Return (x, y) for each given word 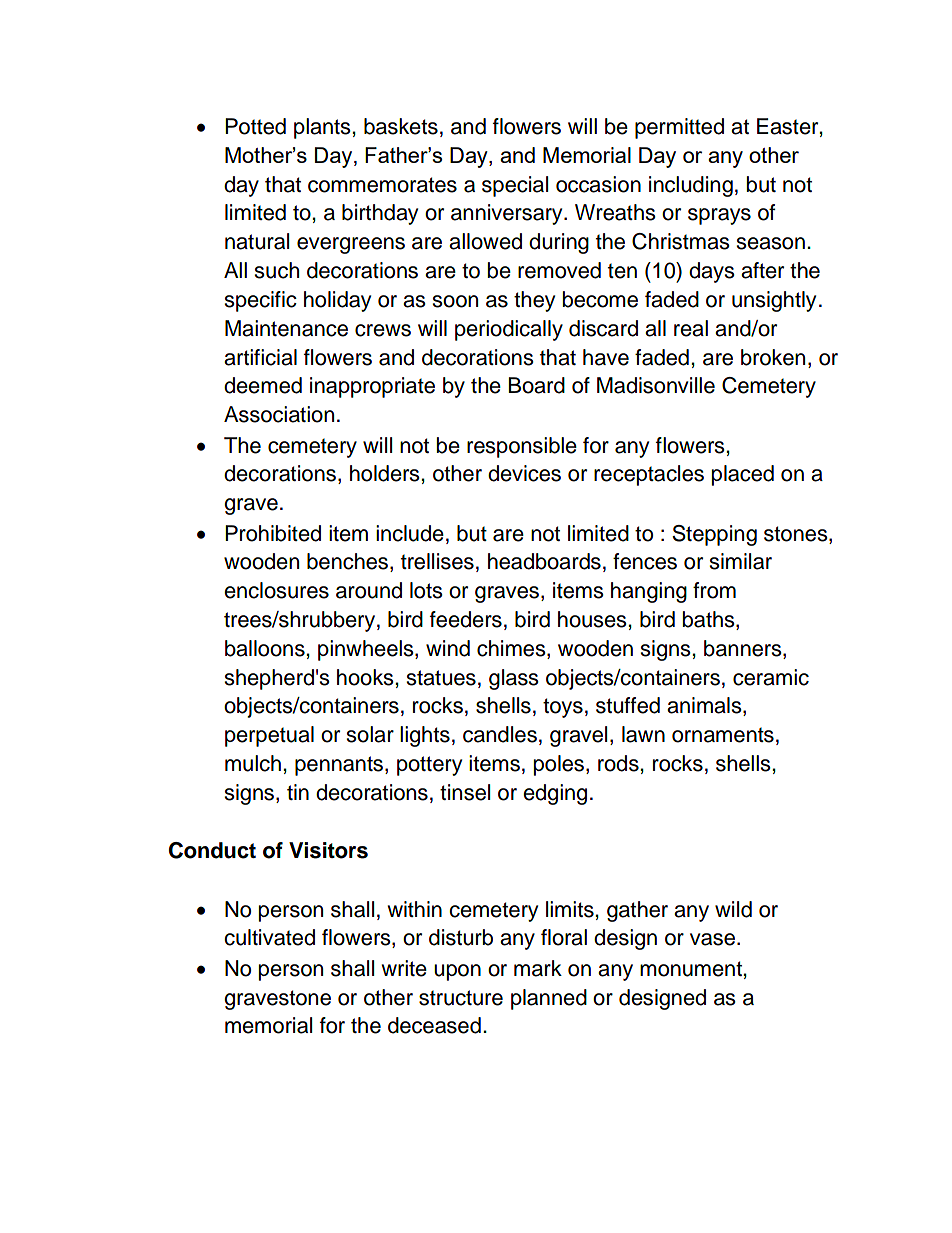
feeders (466, 619)
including (691, 186)
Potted (255, 126)
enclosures (276, 590)
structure (461, 998)
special (515, 186)
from (714, 590)
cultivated (269, 937)
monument (692, 969)
